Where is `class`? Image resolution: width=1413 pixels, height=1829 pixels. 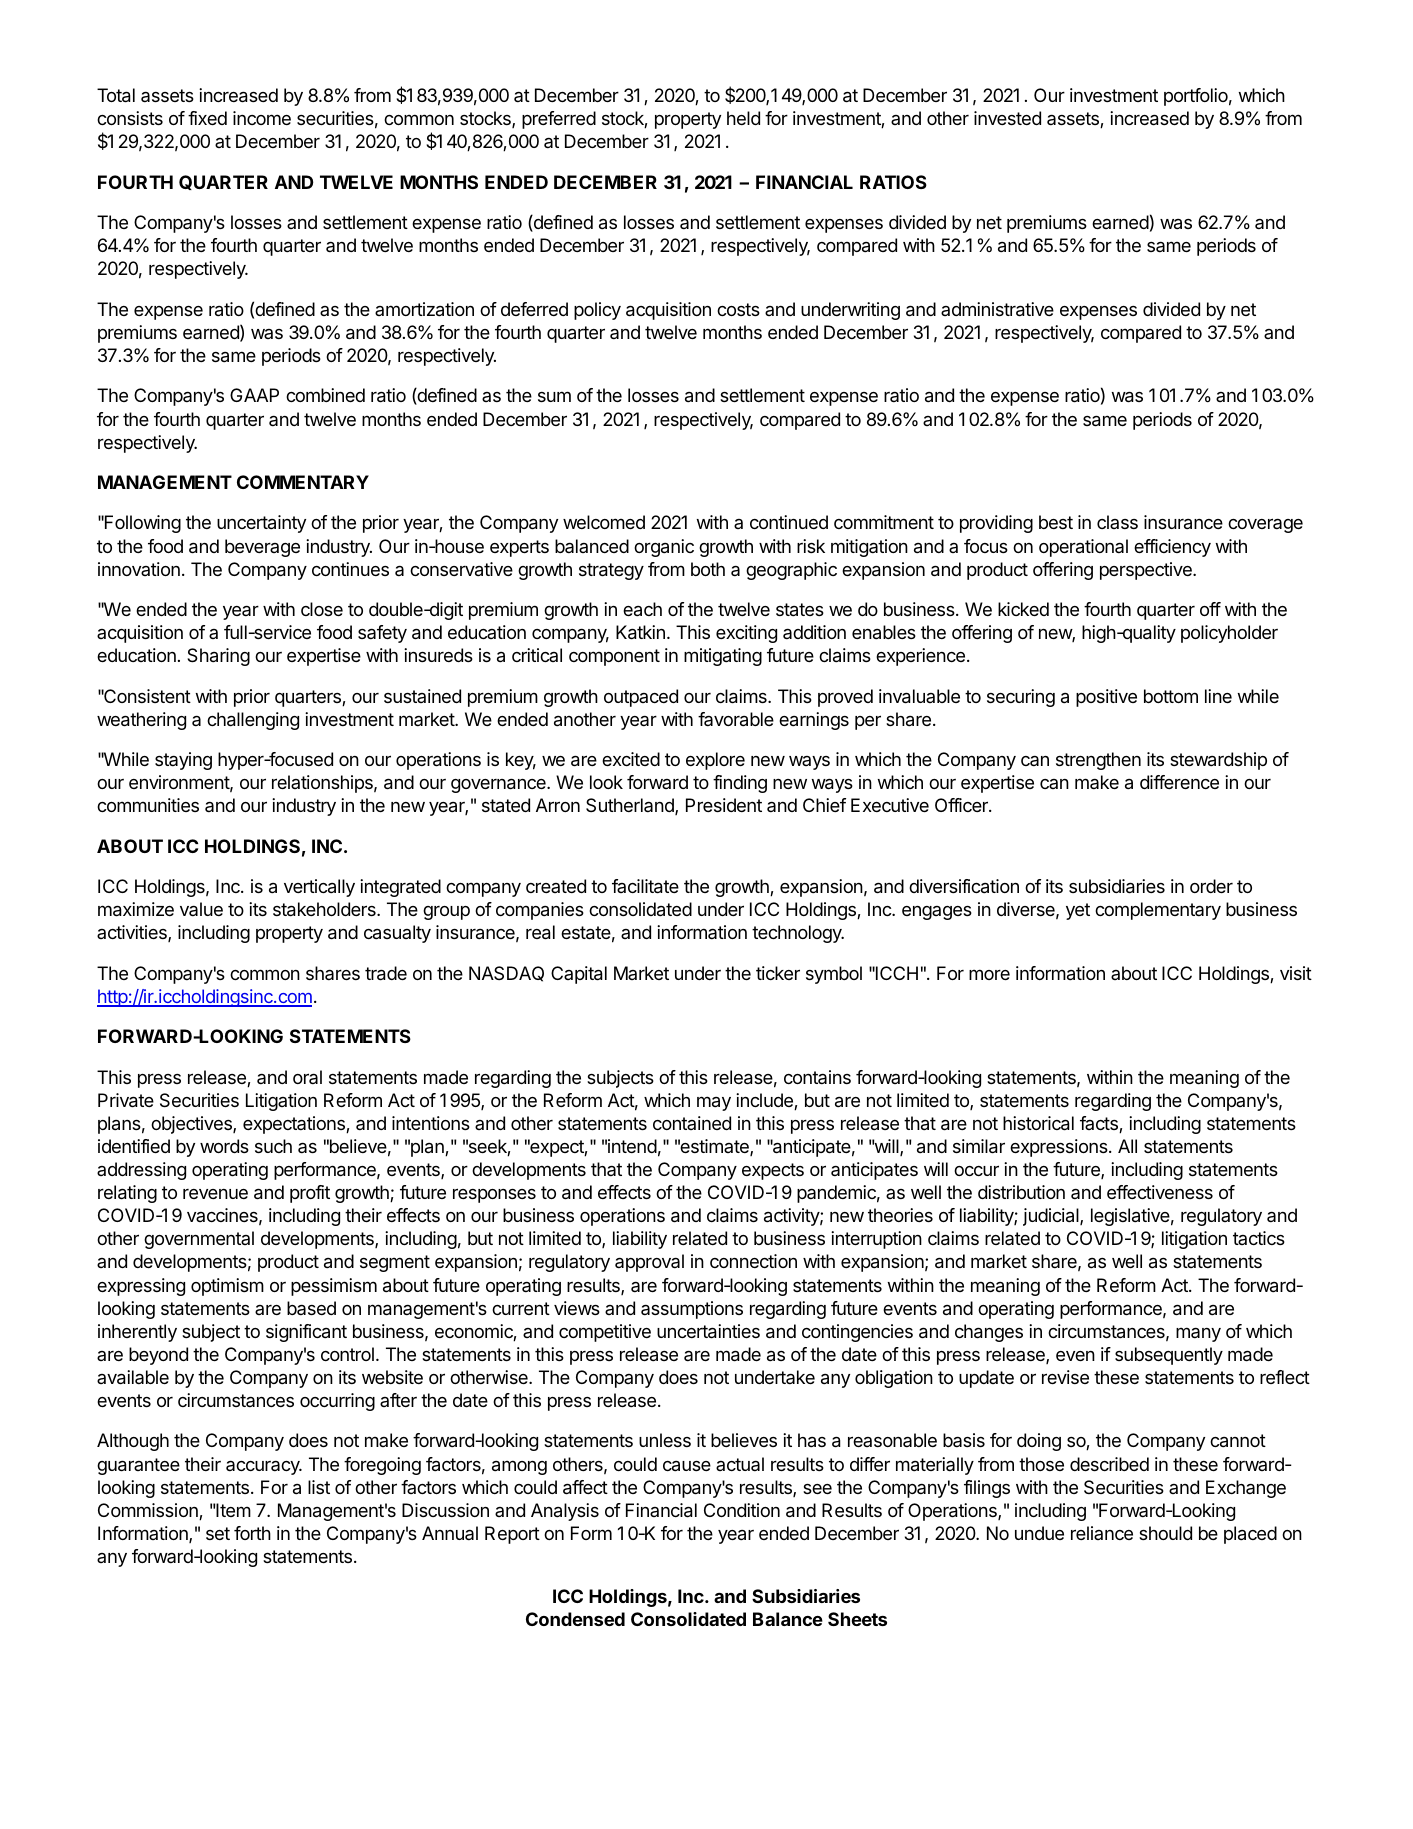
class is located at coordinates (1117, 522).
